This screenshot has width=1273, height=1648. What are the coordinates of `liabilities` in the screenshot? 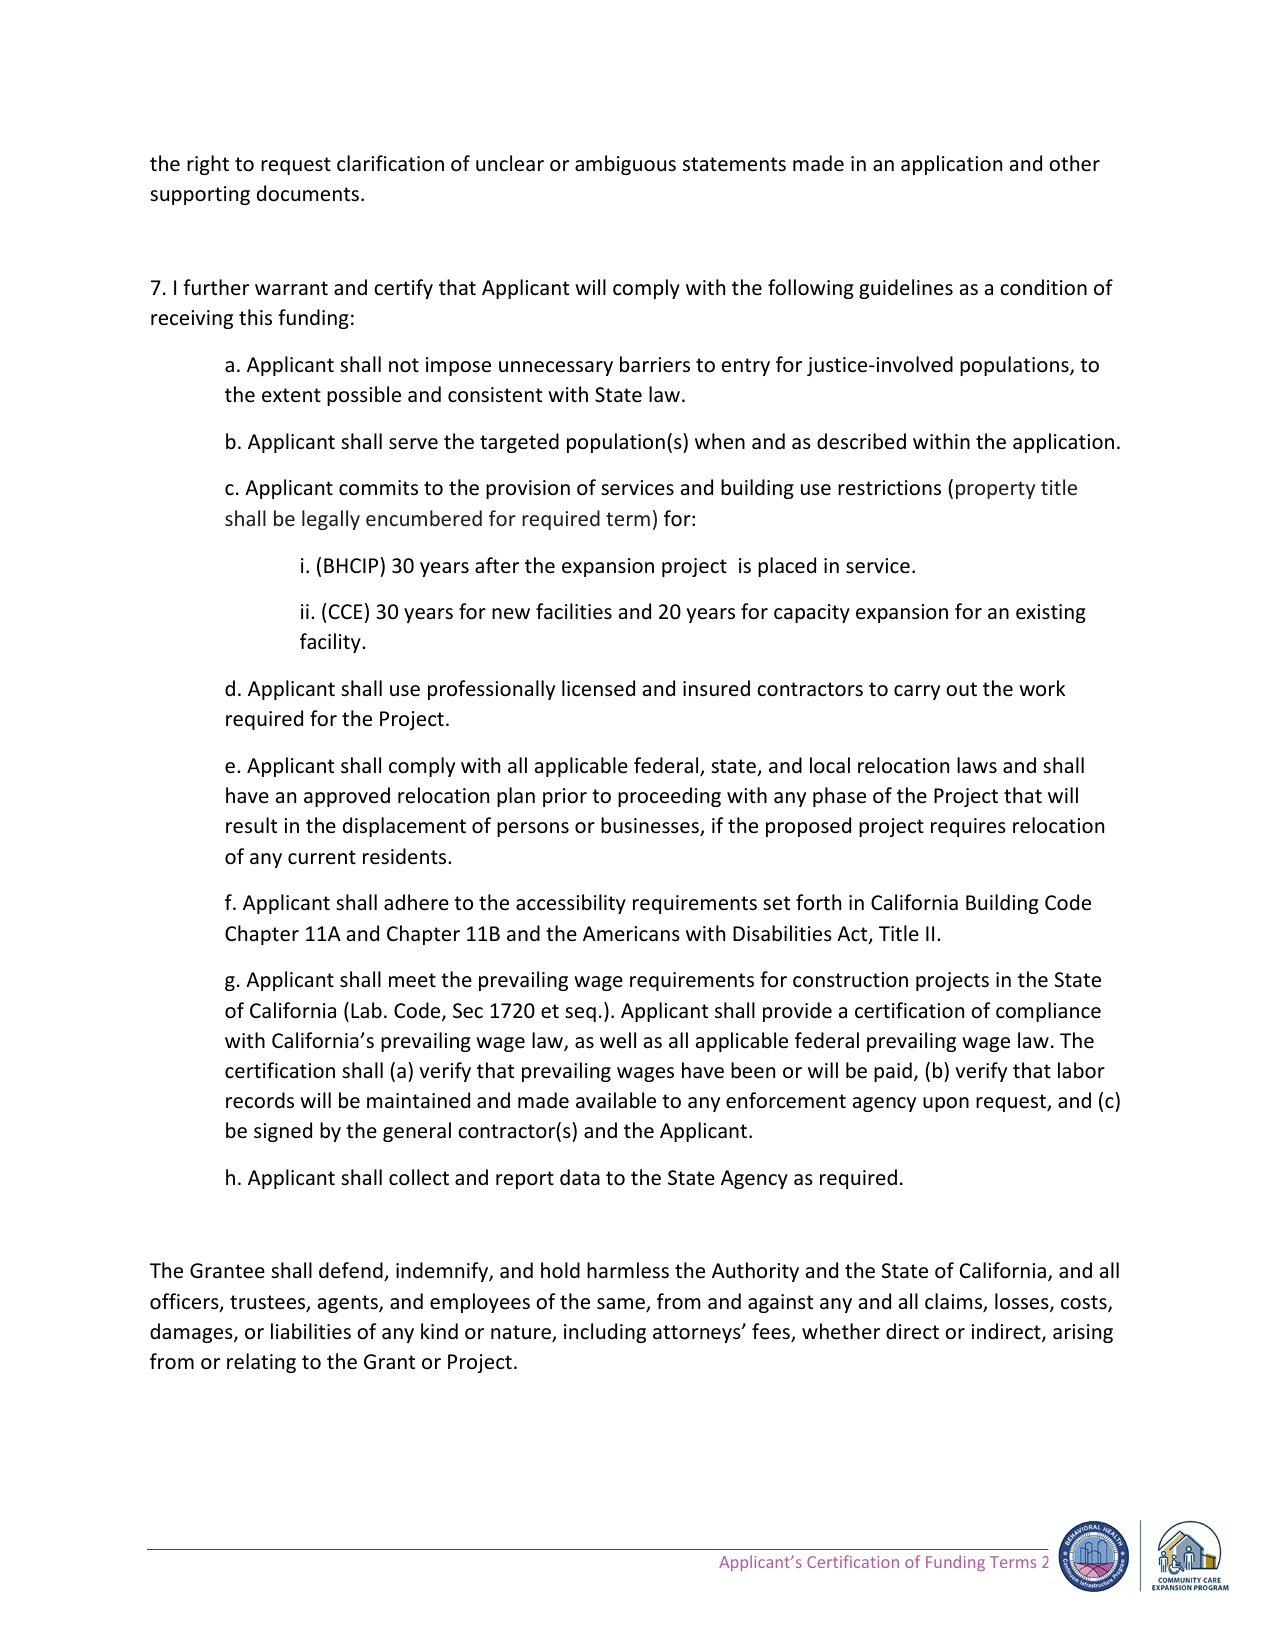 It's located at (311, 1331).
